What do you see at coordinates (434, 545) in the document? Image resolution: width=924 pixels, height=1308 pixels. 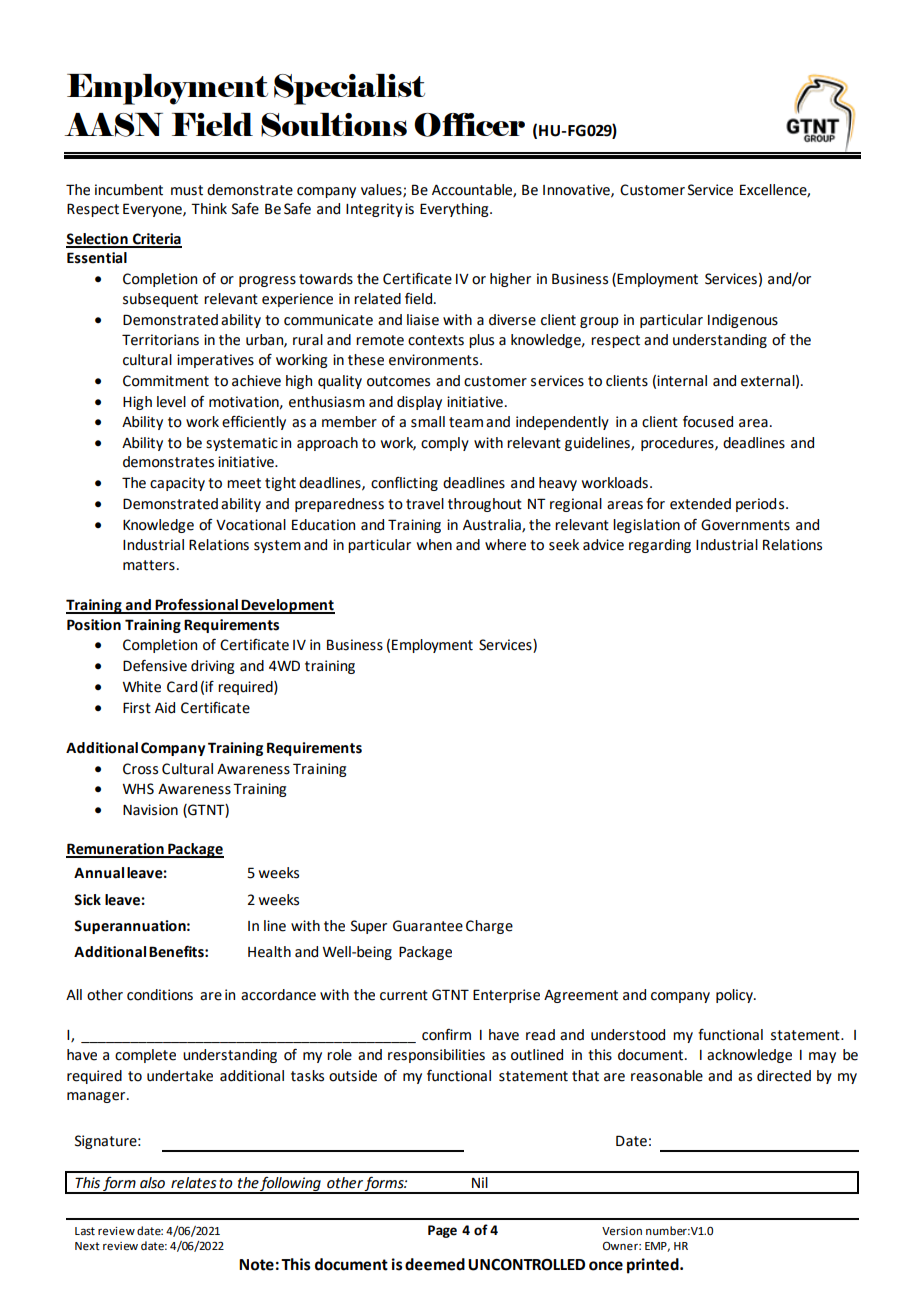 I see `when` at bounding box center [434, 545].
